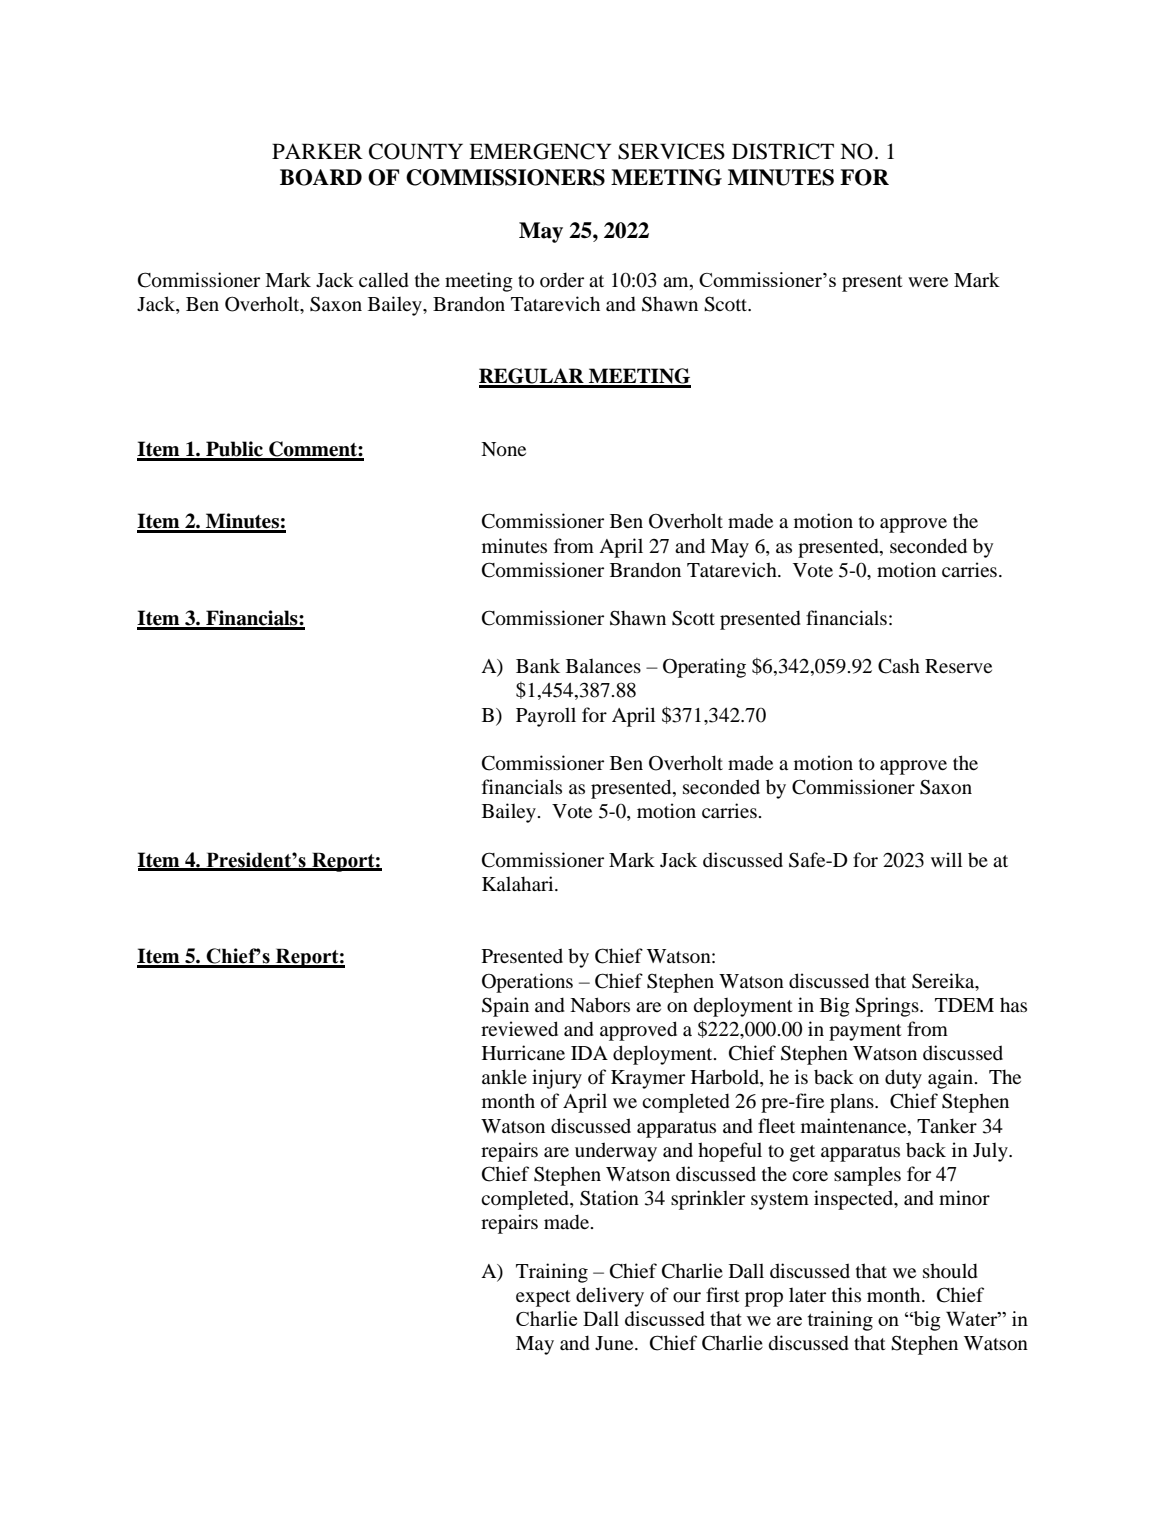  I want to click on were, so click(928, 282).
